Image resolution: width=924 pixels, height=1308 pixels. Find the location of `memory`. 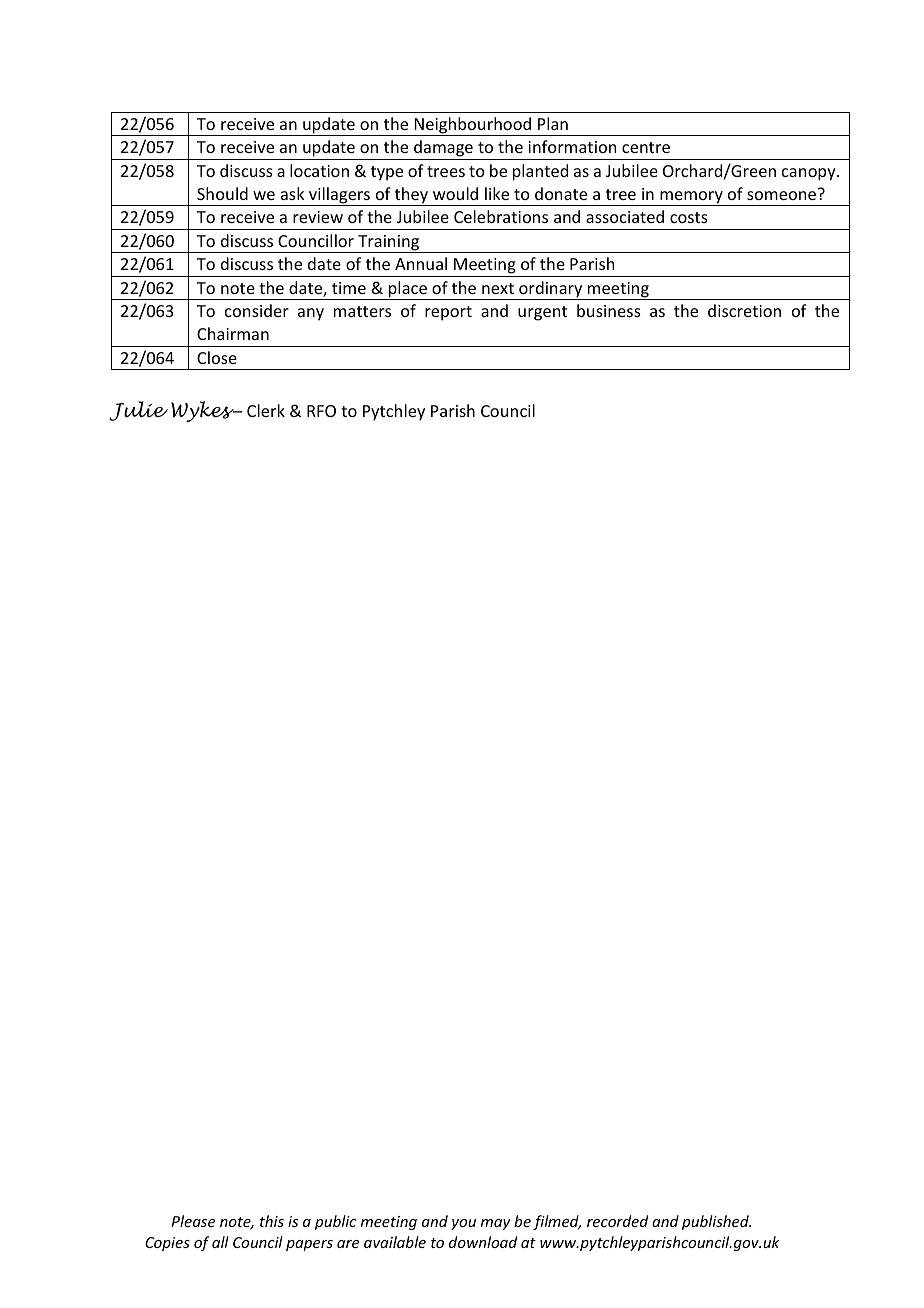

memory is located at coordinates (691, 198).
